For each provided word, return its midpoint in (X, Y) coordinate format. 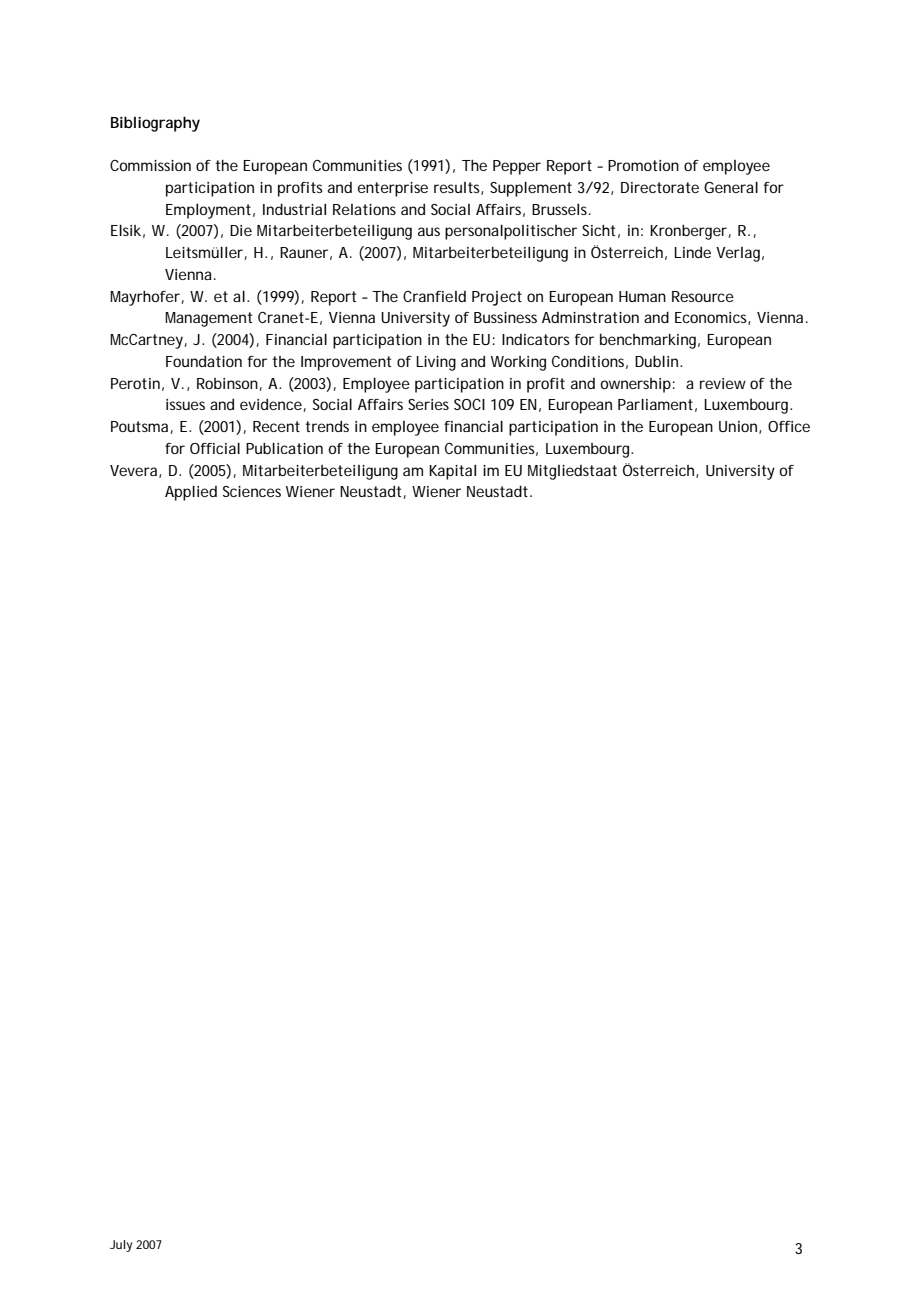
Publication (284, 448)
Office (789, 426)
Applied (191, 493)
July (121, 1246)
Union (738, 426)
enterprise (393, 189)
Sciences (252, 491)
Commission (150, 165)
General (731, 187)
